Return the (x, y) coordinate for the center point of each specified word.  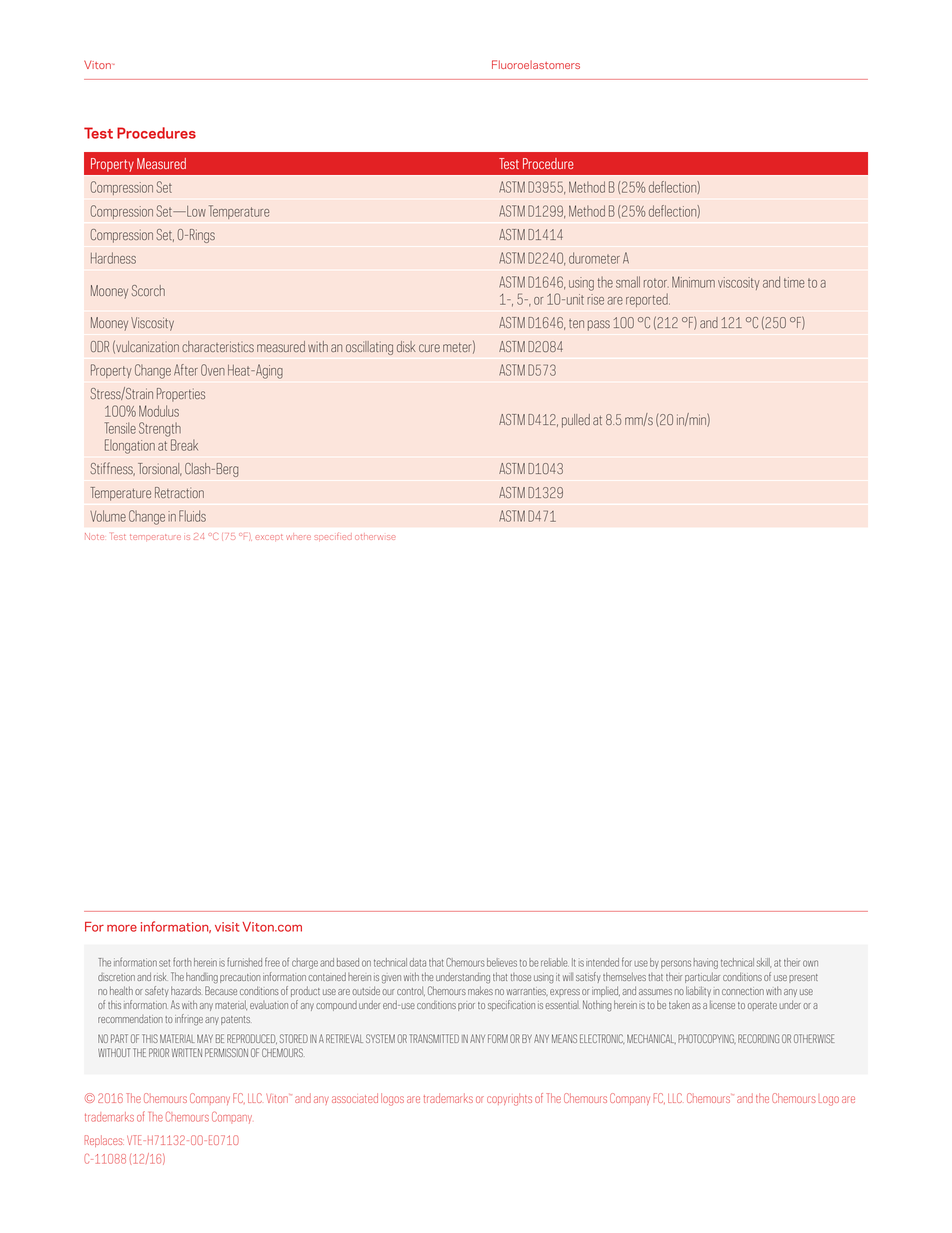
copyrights (509, 1099)
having (706, 963)
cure (429, 348)
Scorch (148, 290)
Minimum (693, 282)
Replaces (104, 1141)
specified (333, 536)
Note (94, 536)
